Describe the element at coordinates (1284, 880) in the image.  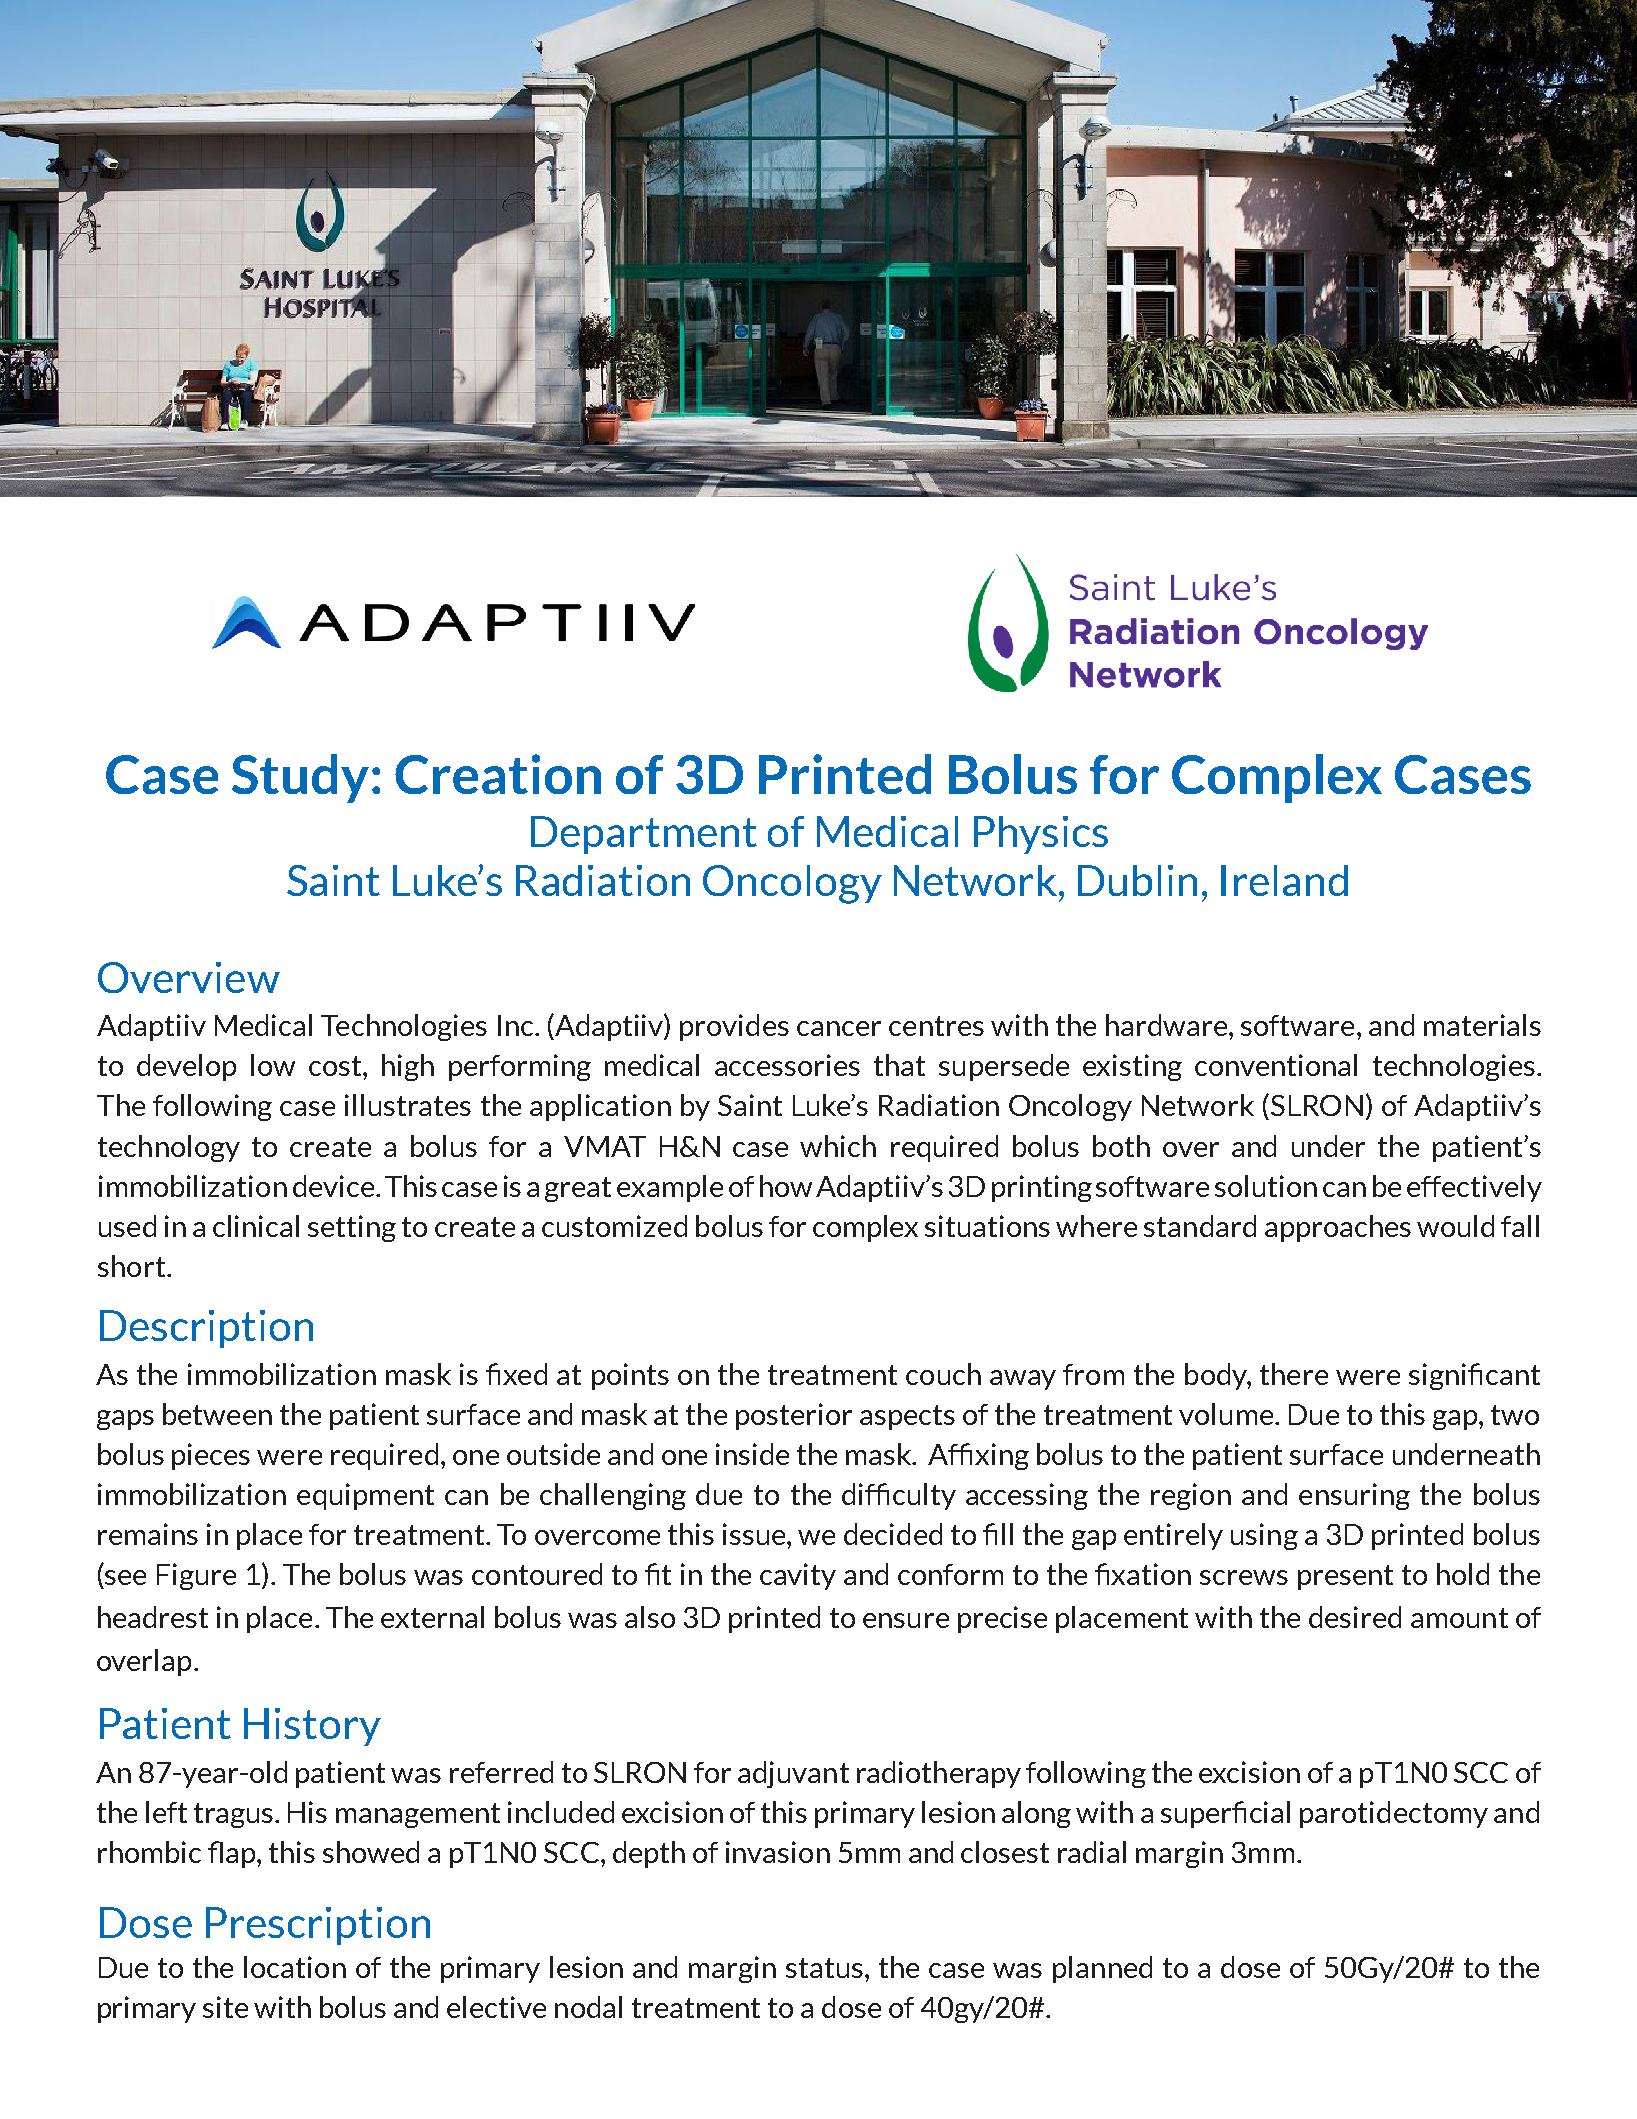
I see `Ireland` at that location.
